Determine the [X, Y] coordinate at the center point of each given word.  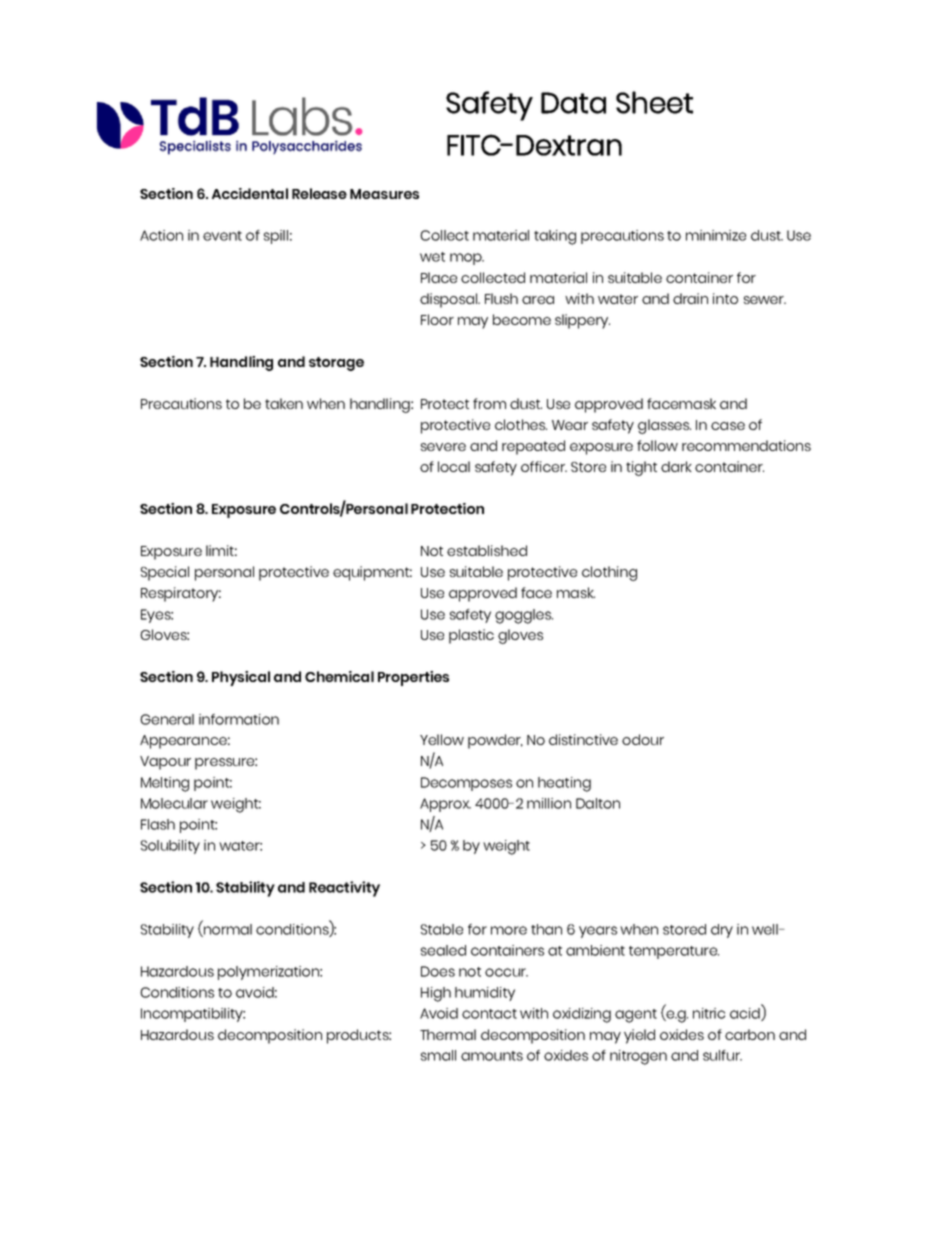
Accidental [250, 193]
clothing [609, 573]
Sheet [654, 102]
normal [227, 929]
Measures [384, 194]
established [487, 550]
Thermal [448, 1034]
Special [165, 573]
